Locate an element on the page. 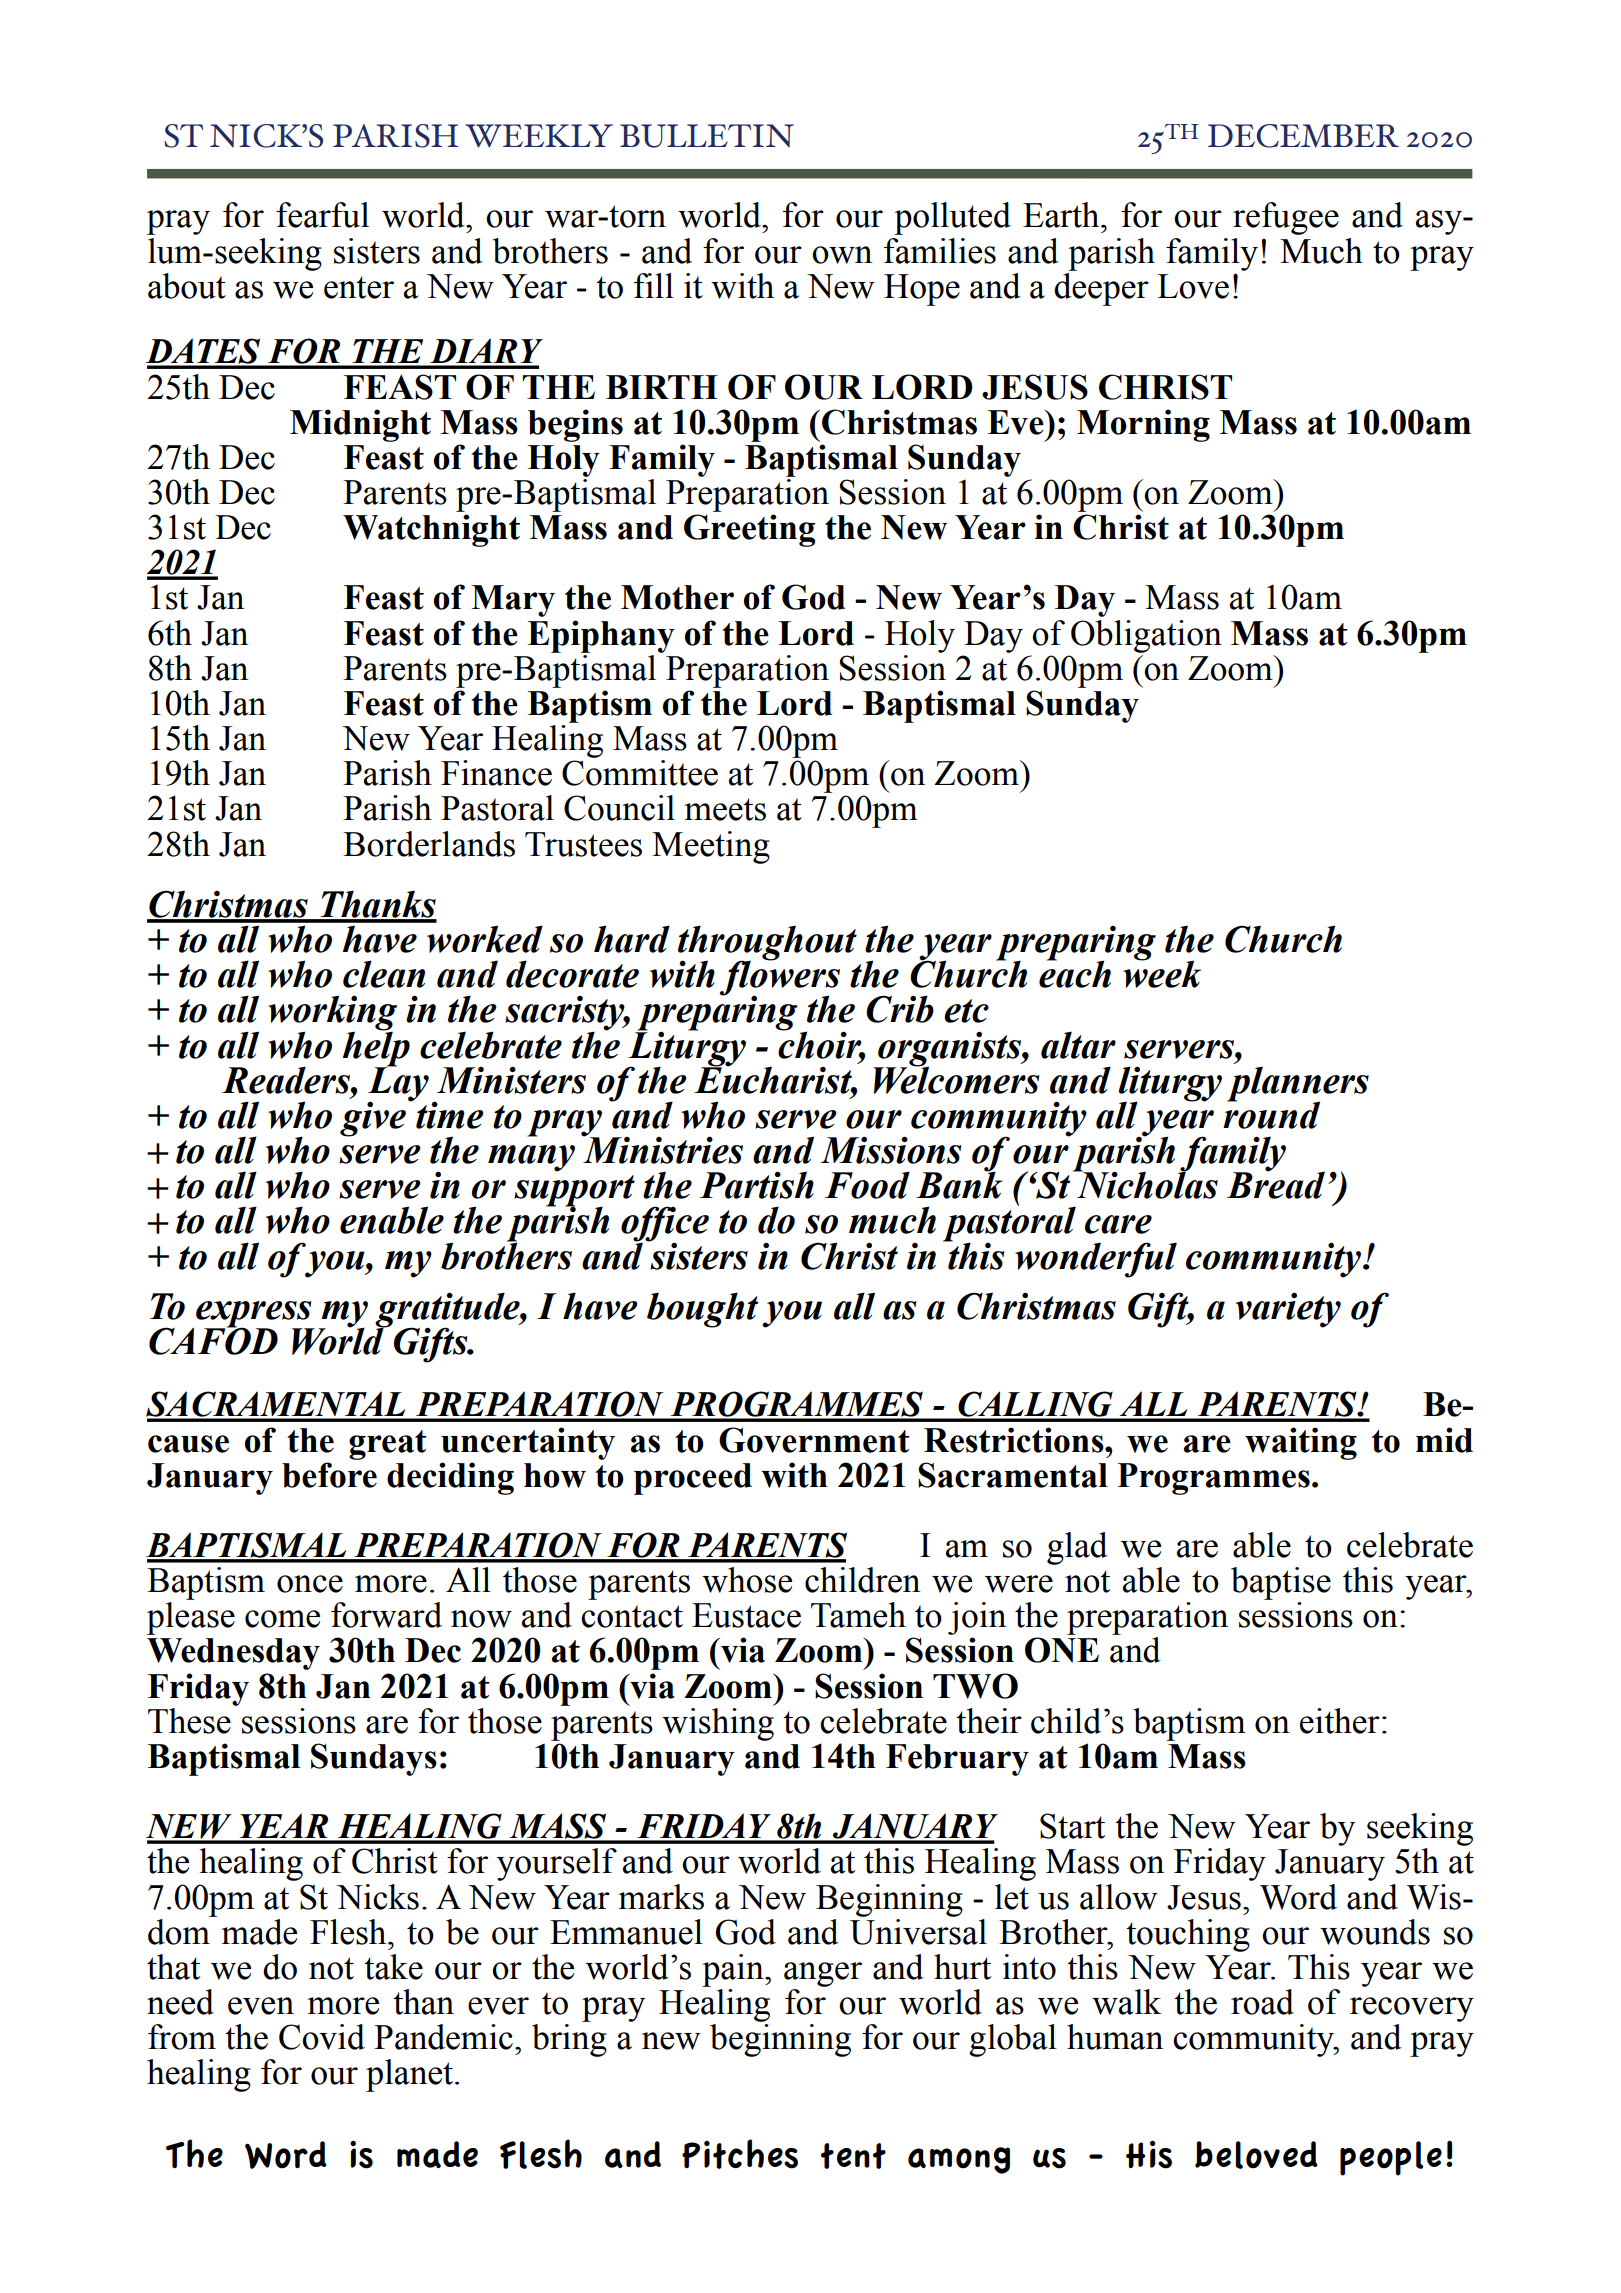 The height and width of the image is (2293, 1621). own is located at coordinates (842, 255).
